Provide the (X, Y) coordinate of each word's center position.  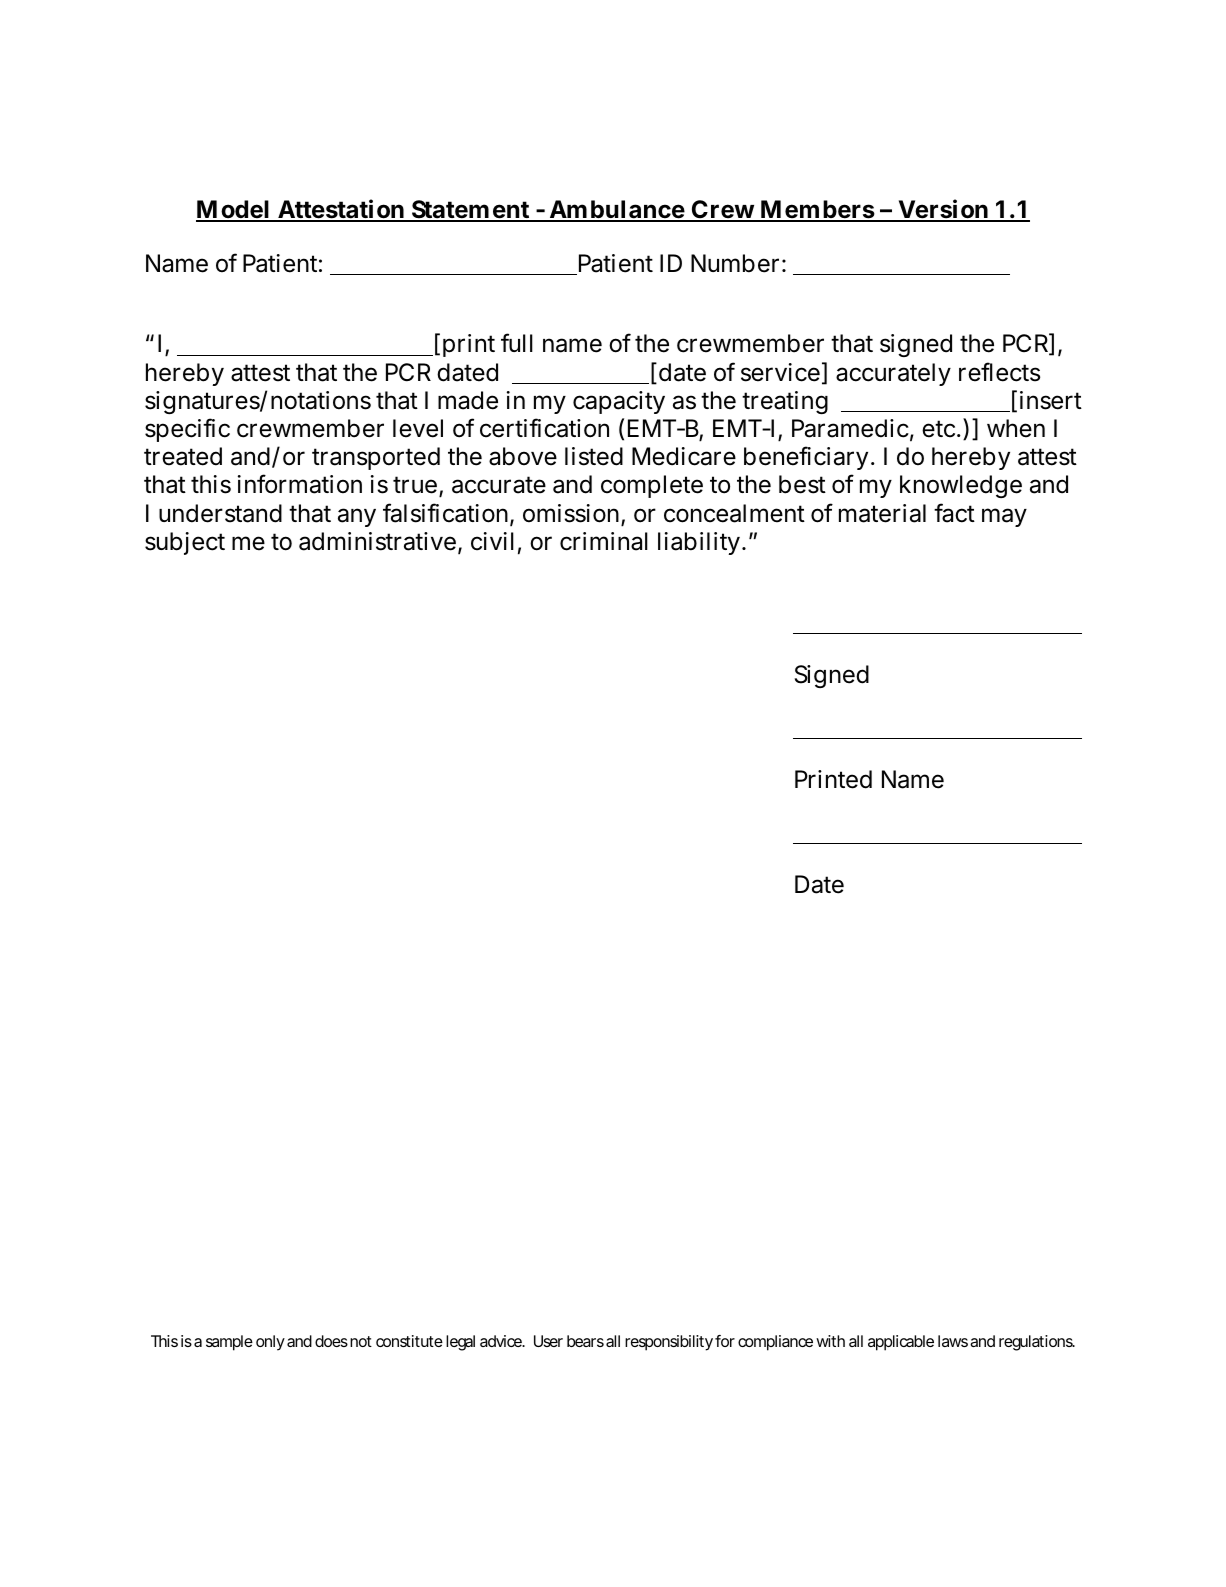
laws (953, 1341)
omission (572, 514)
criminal (604, 541)
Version (943, 210)
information (300, 484)
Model (234, 210)
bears (585, 1341)
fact (954, 513)
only (270, 1343)
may (1004, 517)
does (331, 1341)
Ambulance (616, 210)
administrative (377, 541)
